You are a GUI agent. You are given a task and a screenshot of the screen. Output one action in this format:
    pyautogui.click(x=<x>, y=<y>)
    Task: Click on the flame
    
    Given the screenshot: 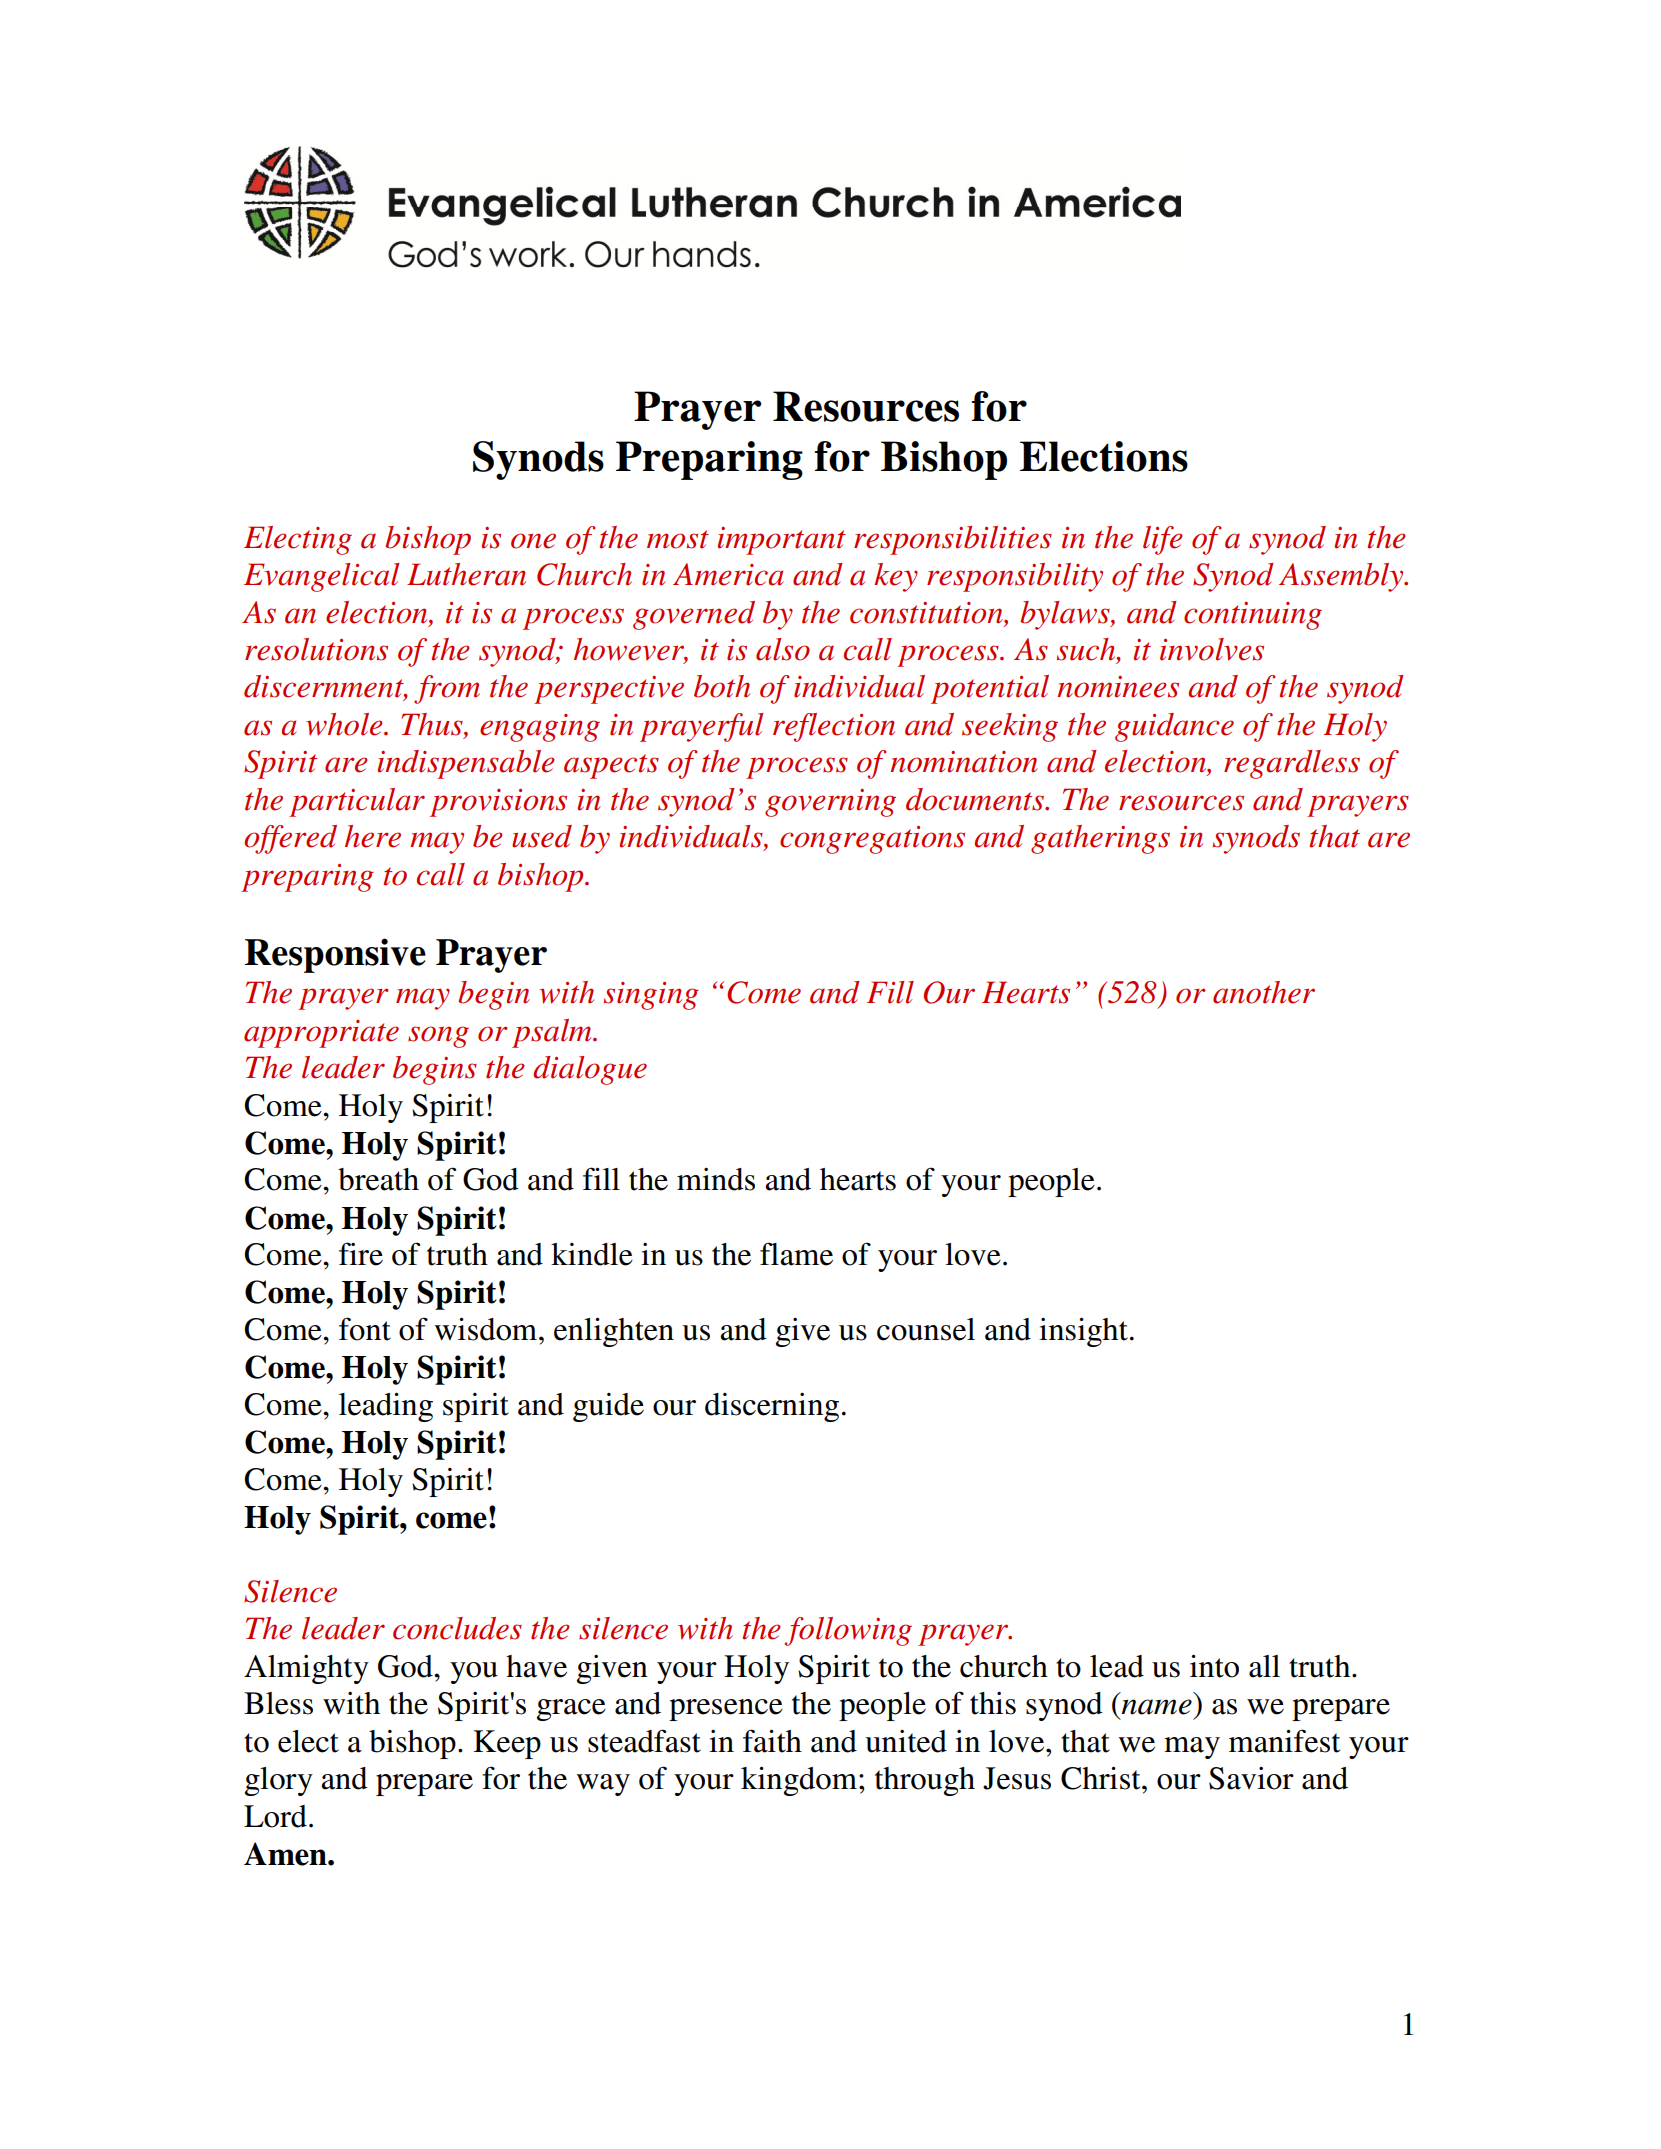 What is the action you would take?
    pyautogui.click(x=796, y=1254)
